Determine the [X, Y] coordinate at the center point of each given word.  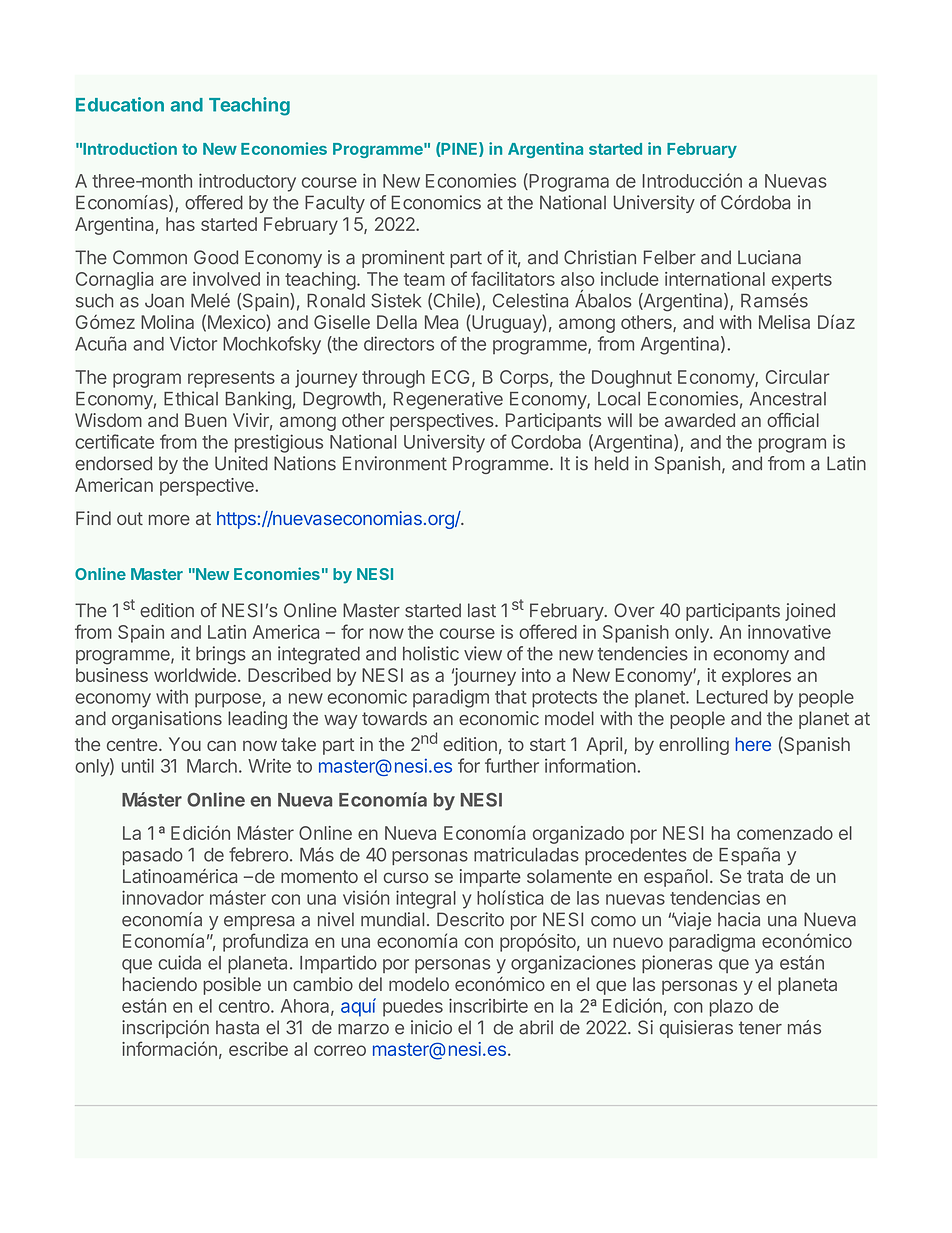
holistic [431, 653]
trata [765, 876]
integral [426, 899]
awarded [700, 420]
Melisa [784, 322]
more [169, 520]
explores [756, 677]
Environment [395, 463]
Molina [167, 322]
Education [120, 104]
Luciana [769, 257]
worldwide [195, 675]
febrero [258, 854]
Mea [441, 322]
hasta [237, 1027]
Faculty [335, 204]
